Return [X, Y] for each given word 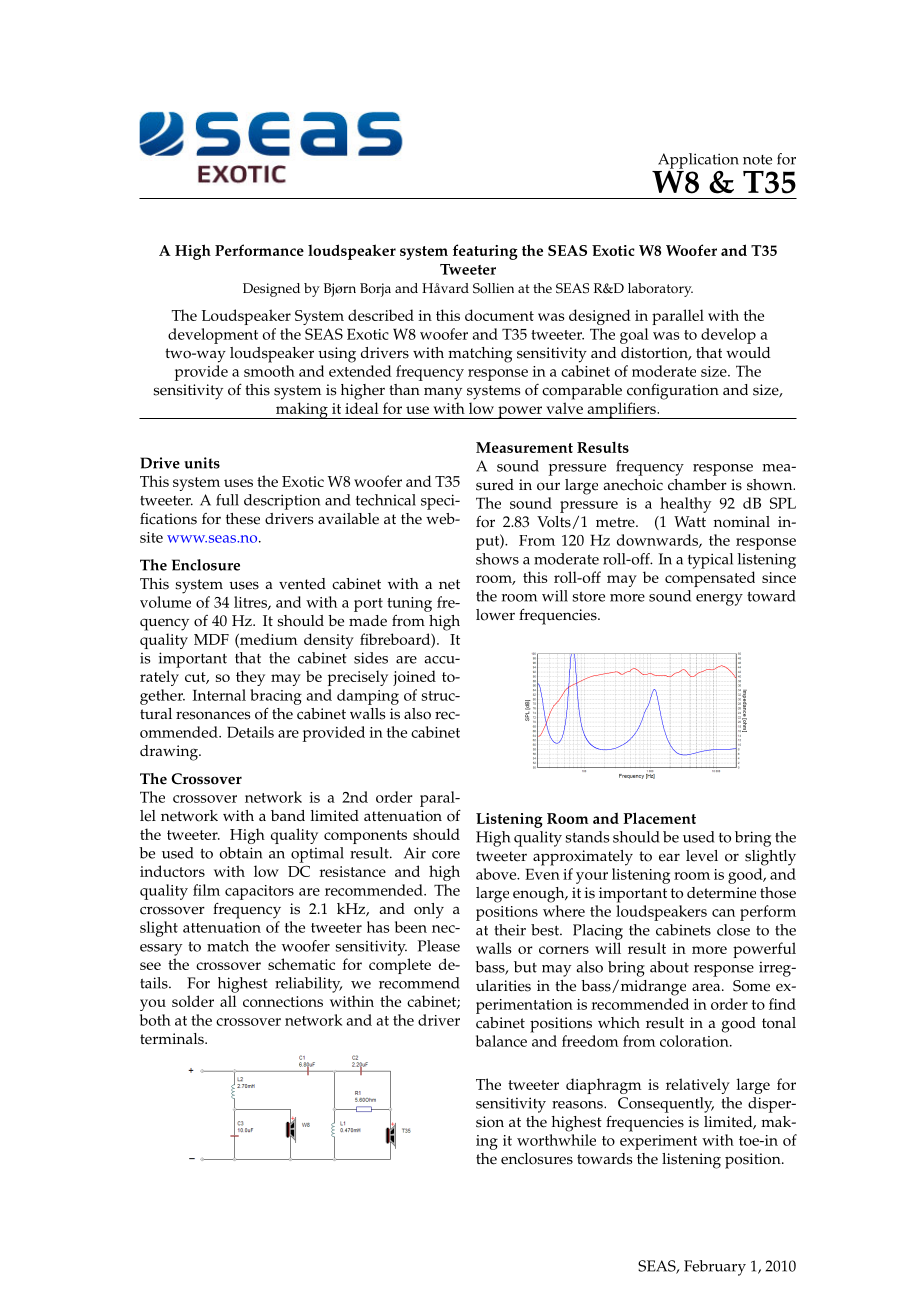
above [497, 874]
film [206, 890]
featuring [485, 252]
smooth [269, 371]
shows [497, 559]
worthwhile [556, 1140]
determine [721, 893]
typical [710, 561]
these [243, 519]
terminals [173, 1039]
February [715, 1268]
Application [698, 162]
